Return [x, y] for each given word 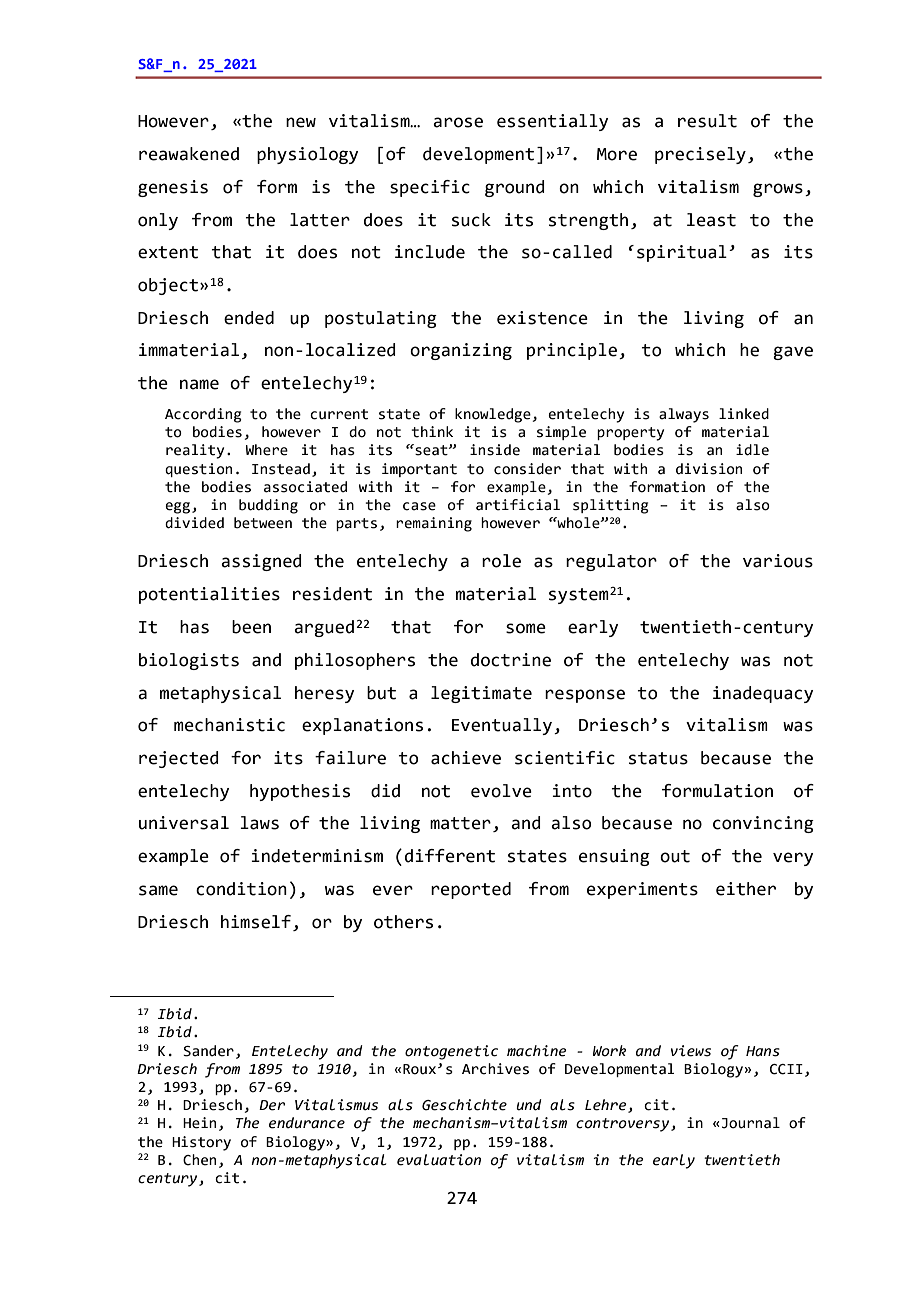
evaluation [439, 1160]
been [251, 627]
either [746, 889]
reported [471, 890]
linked [744, 414]
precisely [700, 155]
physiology [307, 155]
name [199, 384]
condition [241, 889]
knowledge [493, 415]
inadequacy [763, 694]
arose [458, 122]
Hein [199, 1123]
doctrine [511, 660]
